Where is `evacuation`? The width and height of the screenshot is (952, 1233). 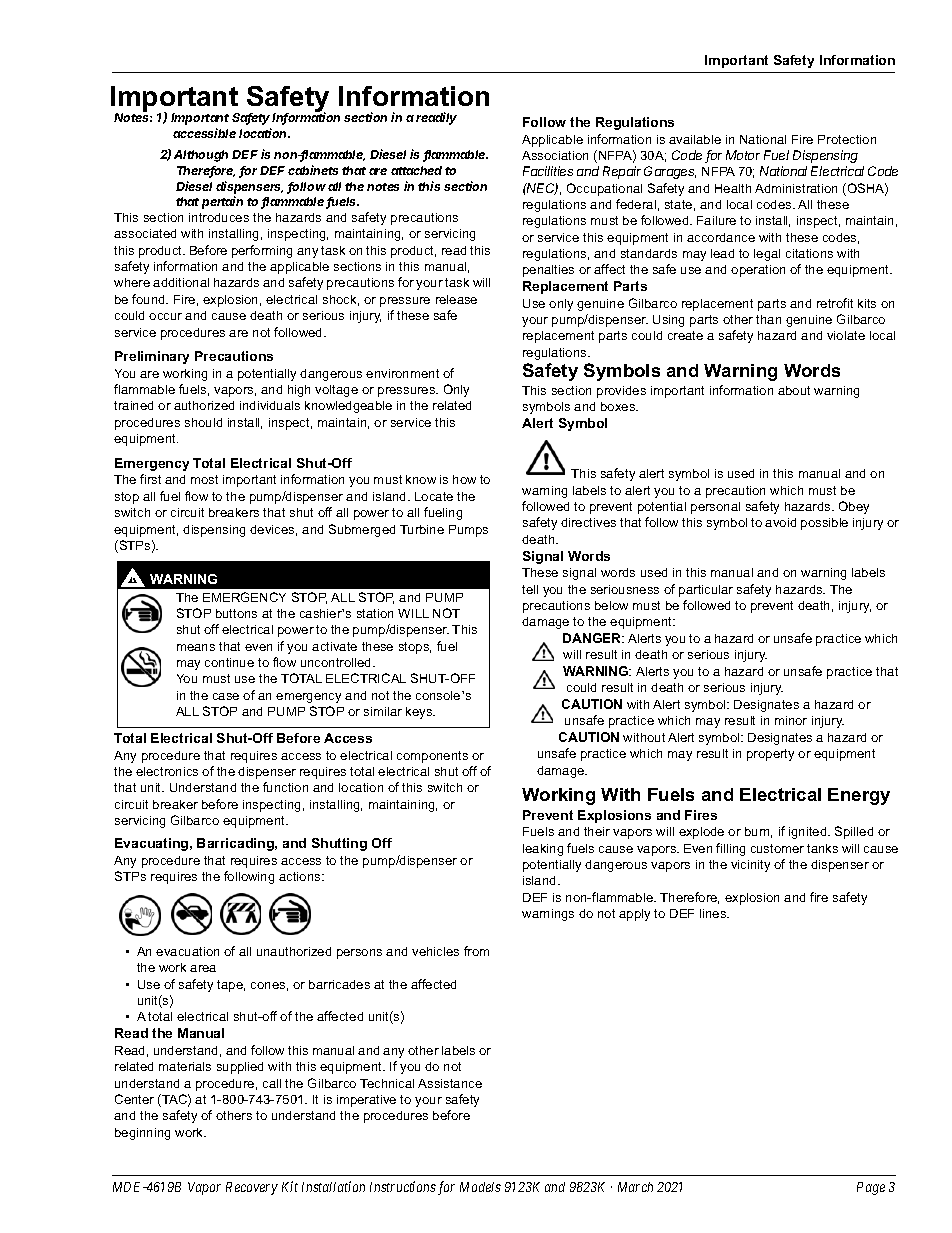 evacuation is located at coordinates (187, 951).
